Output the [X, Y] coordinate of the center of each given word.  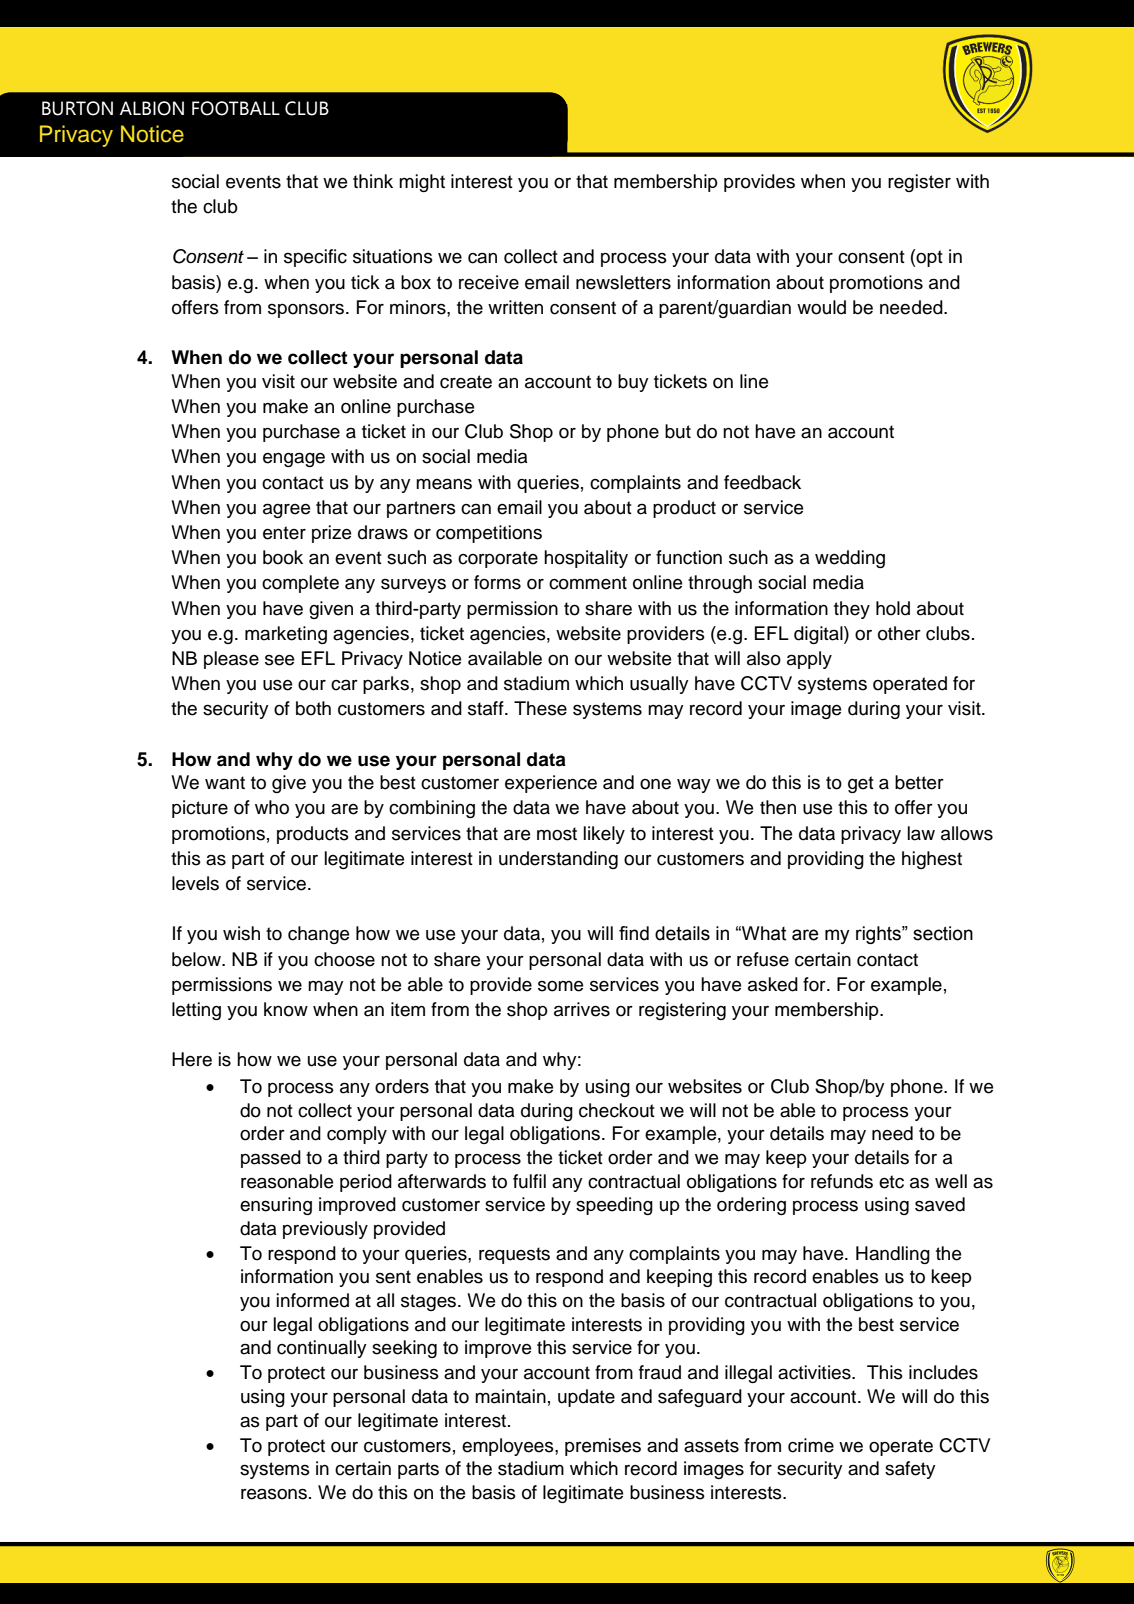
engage [294, 459]
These [540, 708]
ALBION [152, 108]
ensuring [276, 1206]
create [466, 382]
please [231, 660]
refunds [842, 1181]
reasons [274, 1494]
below [197, 959]
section [943, 933]
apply [809, 660]
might [422, 183]
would [821, 307]
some [560, 986]
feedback [762, 482]
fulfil [529, 1181]
